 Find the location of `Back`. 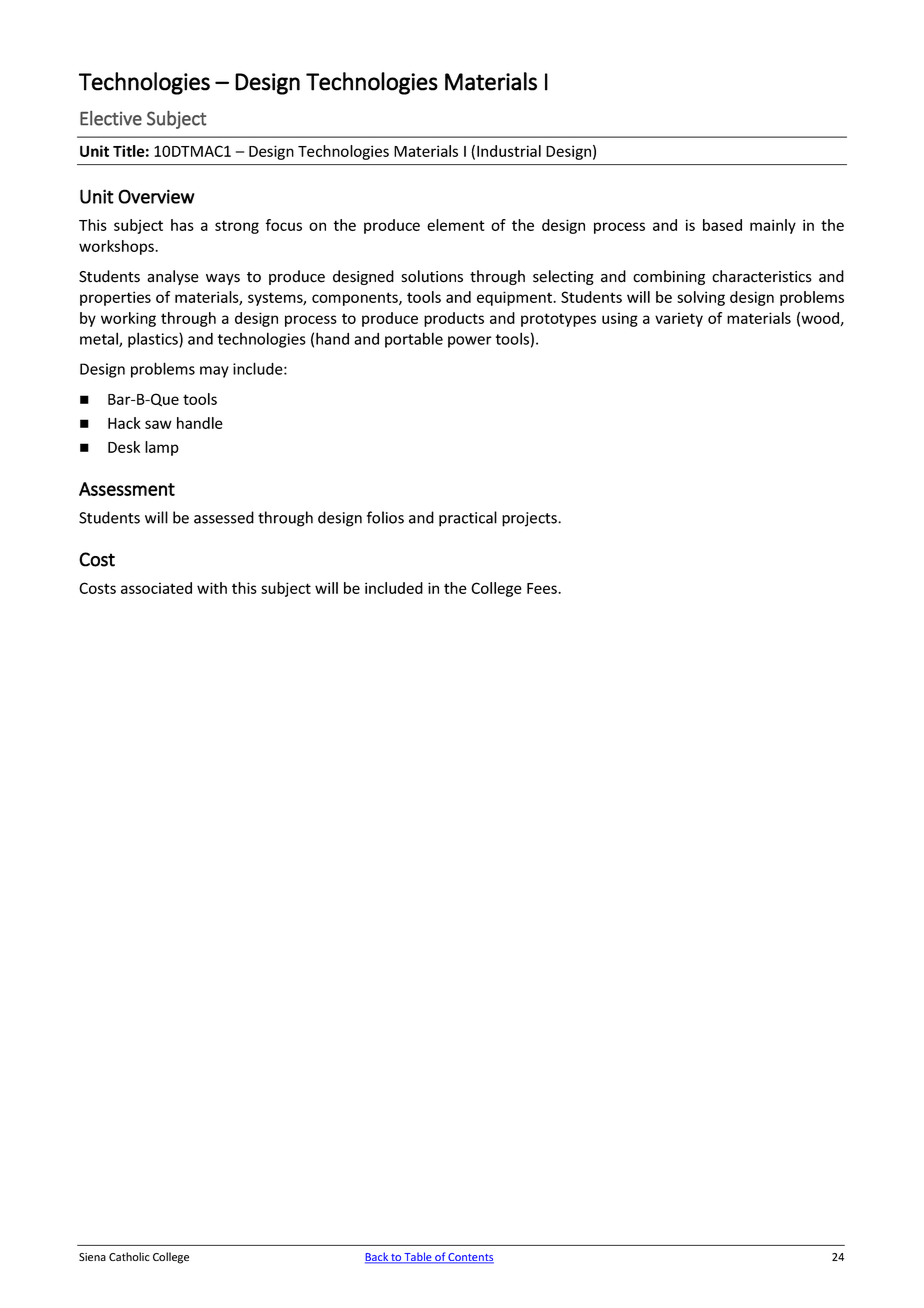

Back is located at coordinates (377, 1258).
